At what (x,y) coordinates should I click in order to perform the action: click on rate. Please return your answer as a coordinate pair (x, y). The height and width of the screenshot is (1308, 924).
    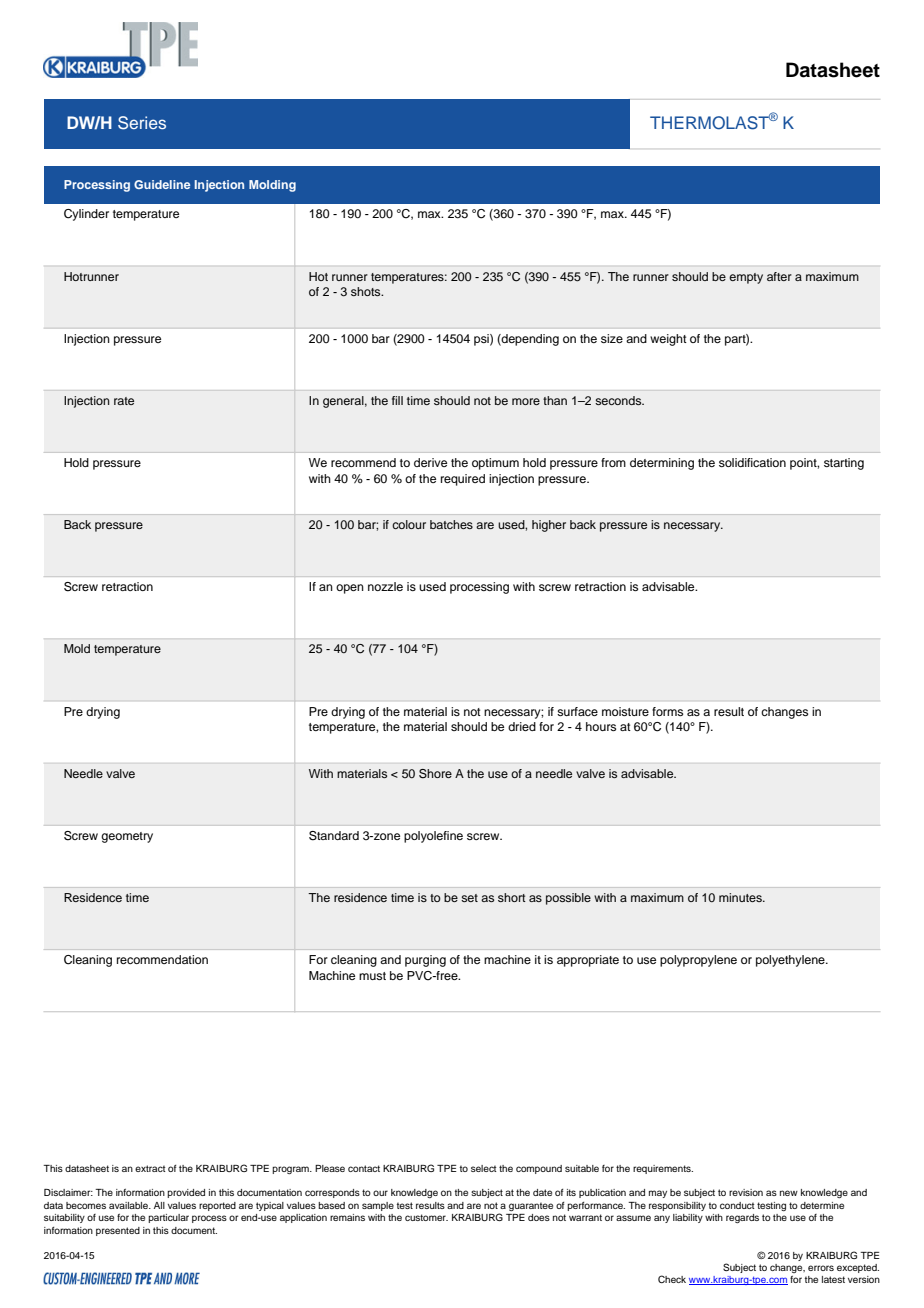
    Looking at the image, I should click on (124, 401).
